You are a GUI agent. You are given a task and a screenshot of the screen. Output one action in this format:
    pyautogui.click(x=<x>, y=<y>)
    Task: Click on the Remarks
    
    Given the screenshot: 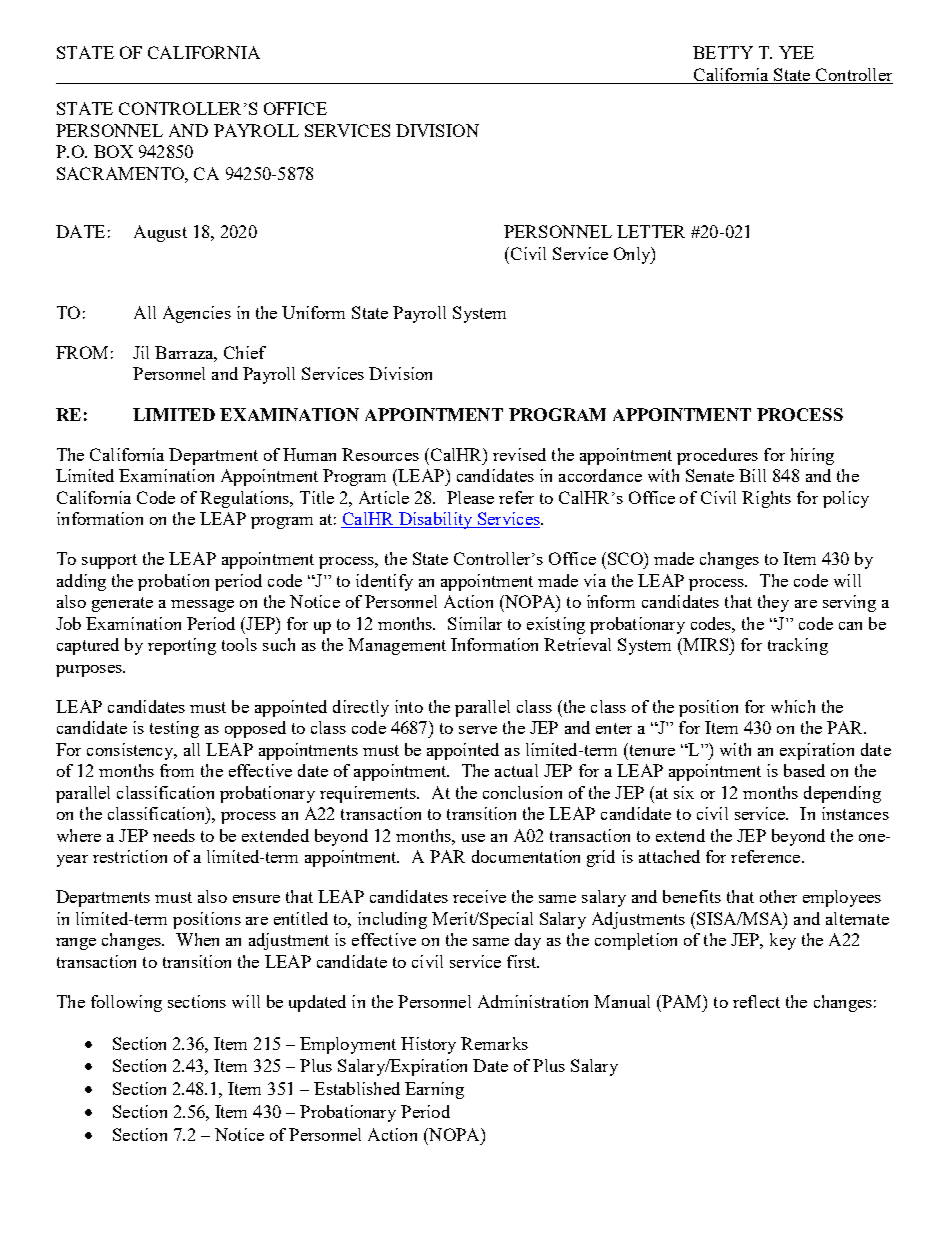 What is the action you would take?
    pyautogui.click(x=494, y=1043)
